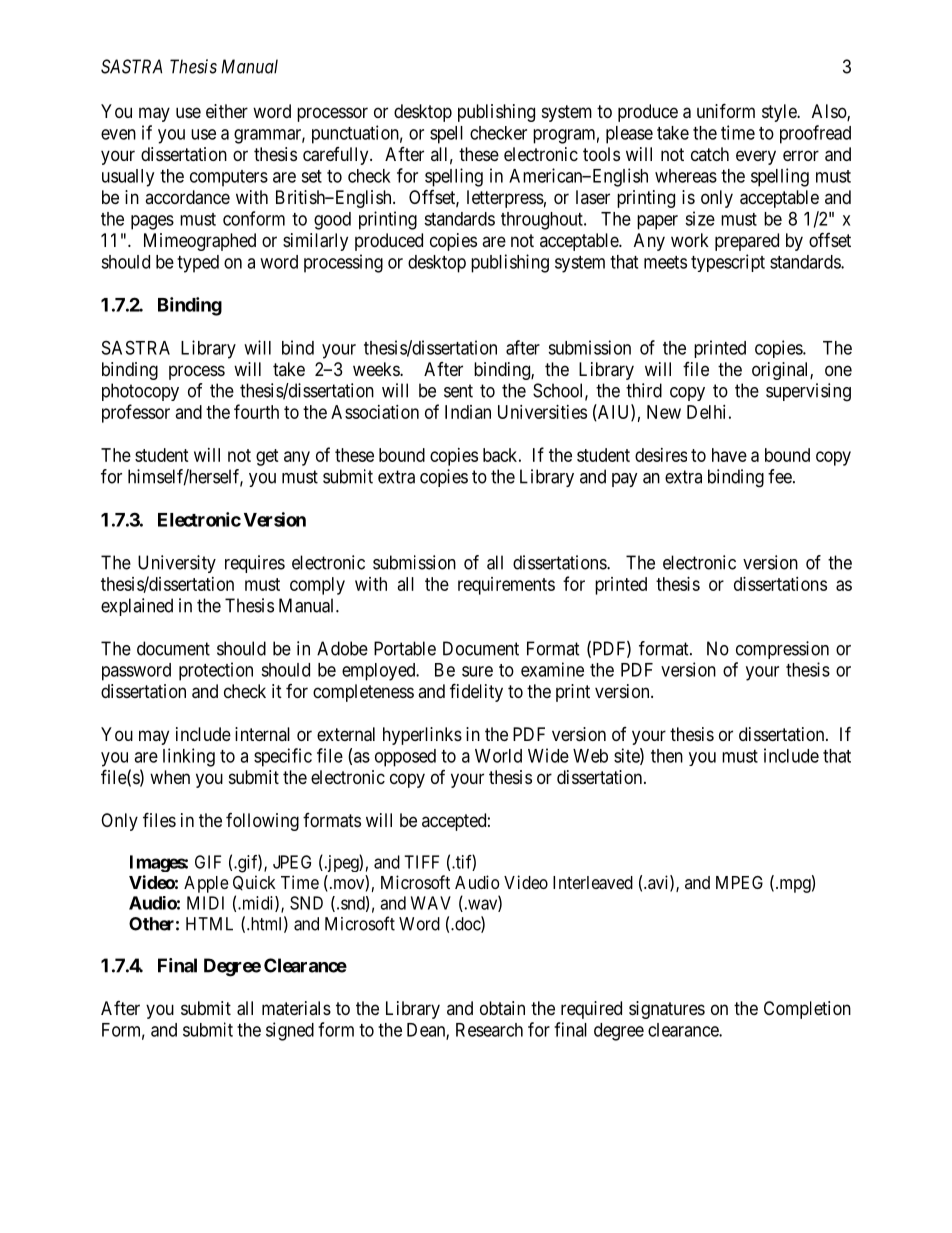  Describe the element at coordinates (505, 199) in the document. I see `letterpress` at that location.
